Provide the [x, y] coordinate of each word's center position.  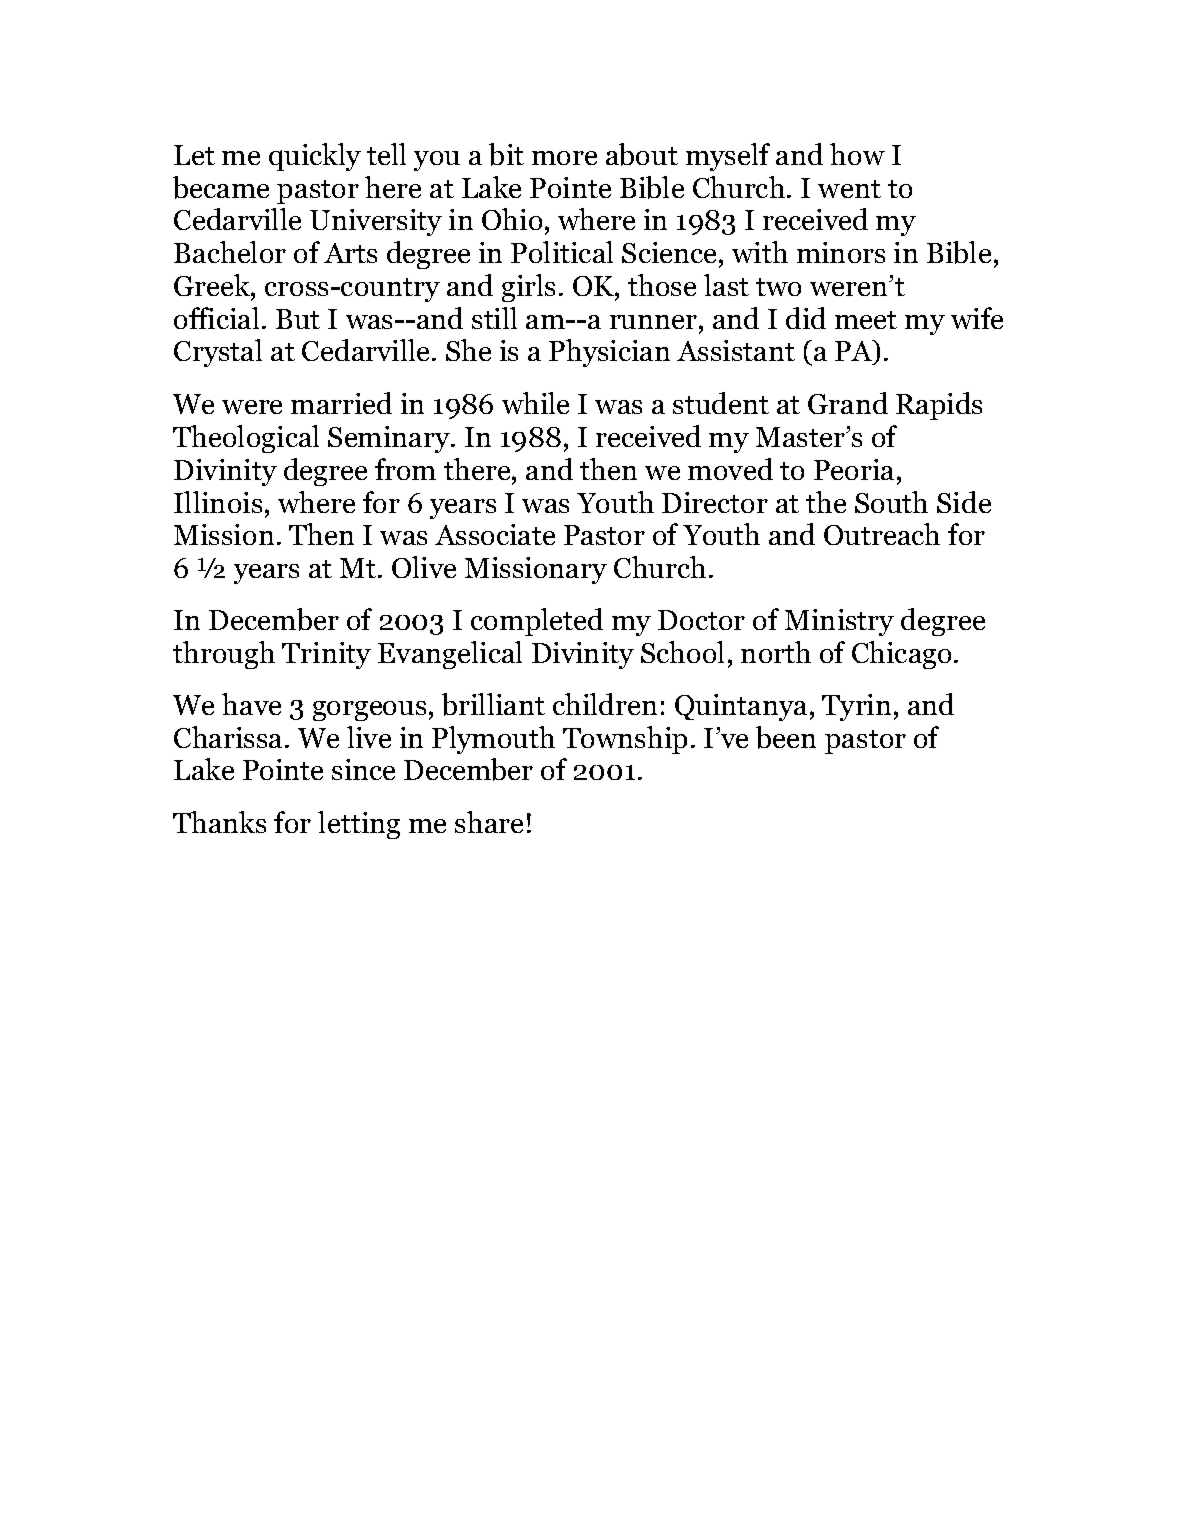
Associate [495, 534]
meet [866, 320]
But [298, 319]
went [849, 189]
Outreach [882, 534]
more [564, 158]
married [341, 403]
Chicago [901, 655]
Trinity [326, 655]
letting [359, 825]
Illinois [218, 502]
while [535, 403]
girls [528, 288]
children [605, 704]
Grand [848, 403]
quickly [315, 157]
